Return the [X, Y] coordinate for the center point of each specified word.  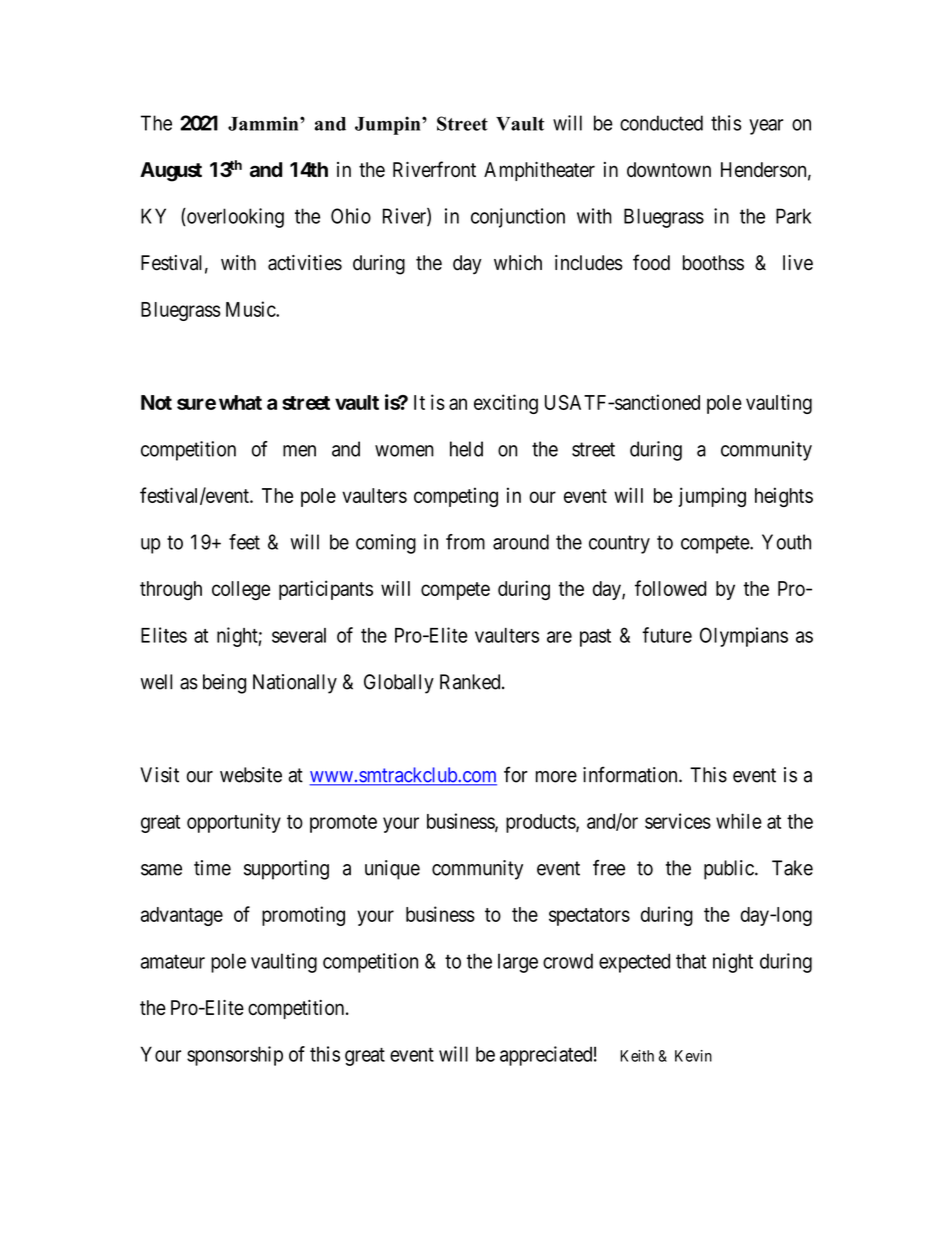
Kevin [693, 1056]
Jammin [264, 123]
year [766, 127]
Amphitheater [539, 171]
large [518, 963]
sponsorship [235, 1056]
